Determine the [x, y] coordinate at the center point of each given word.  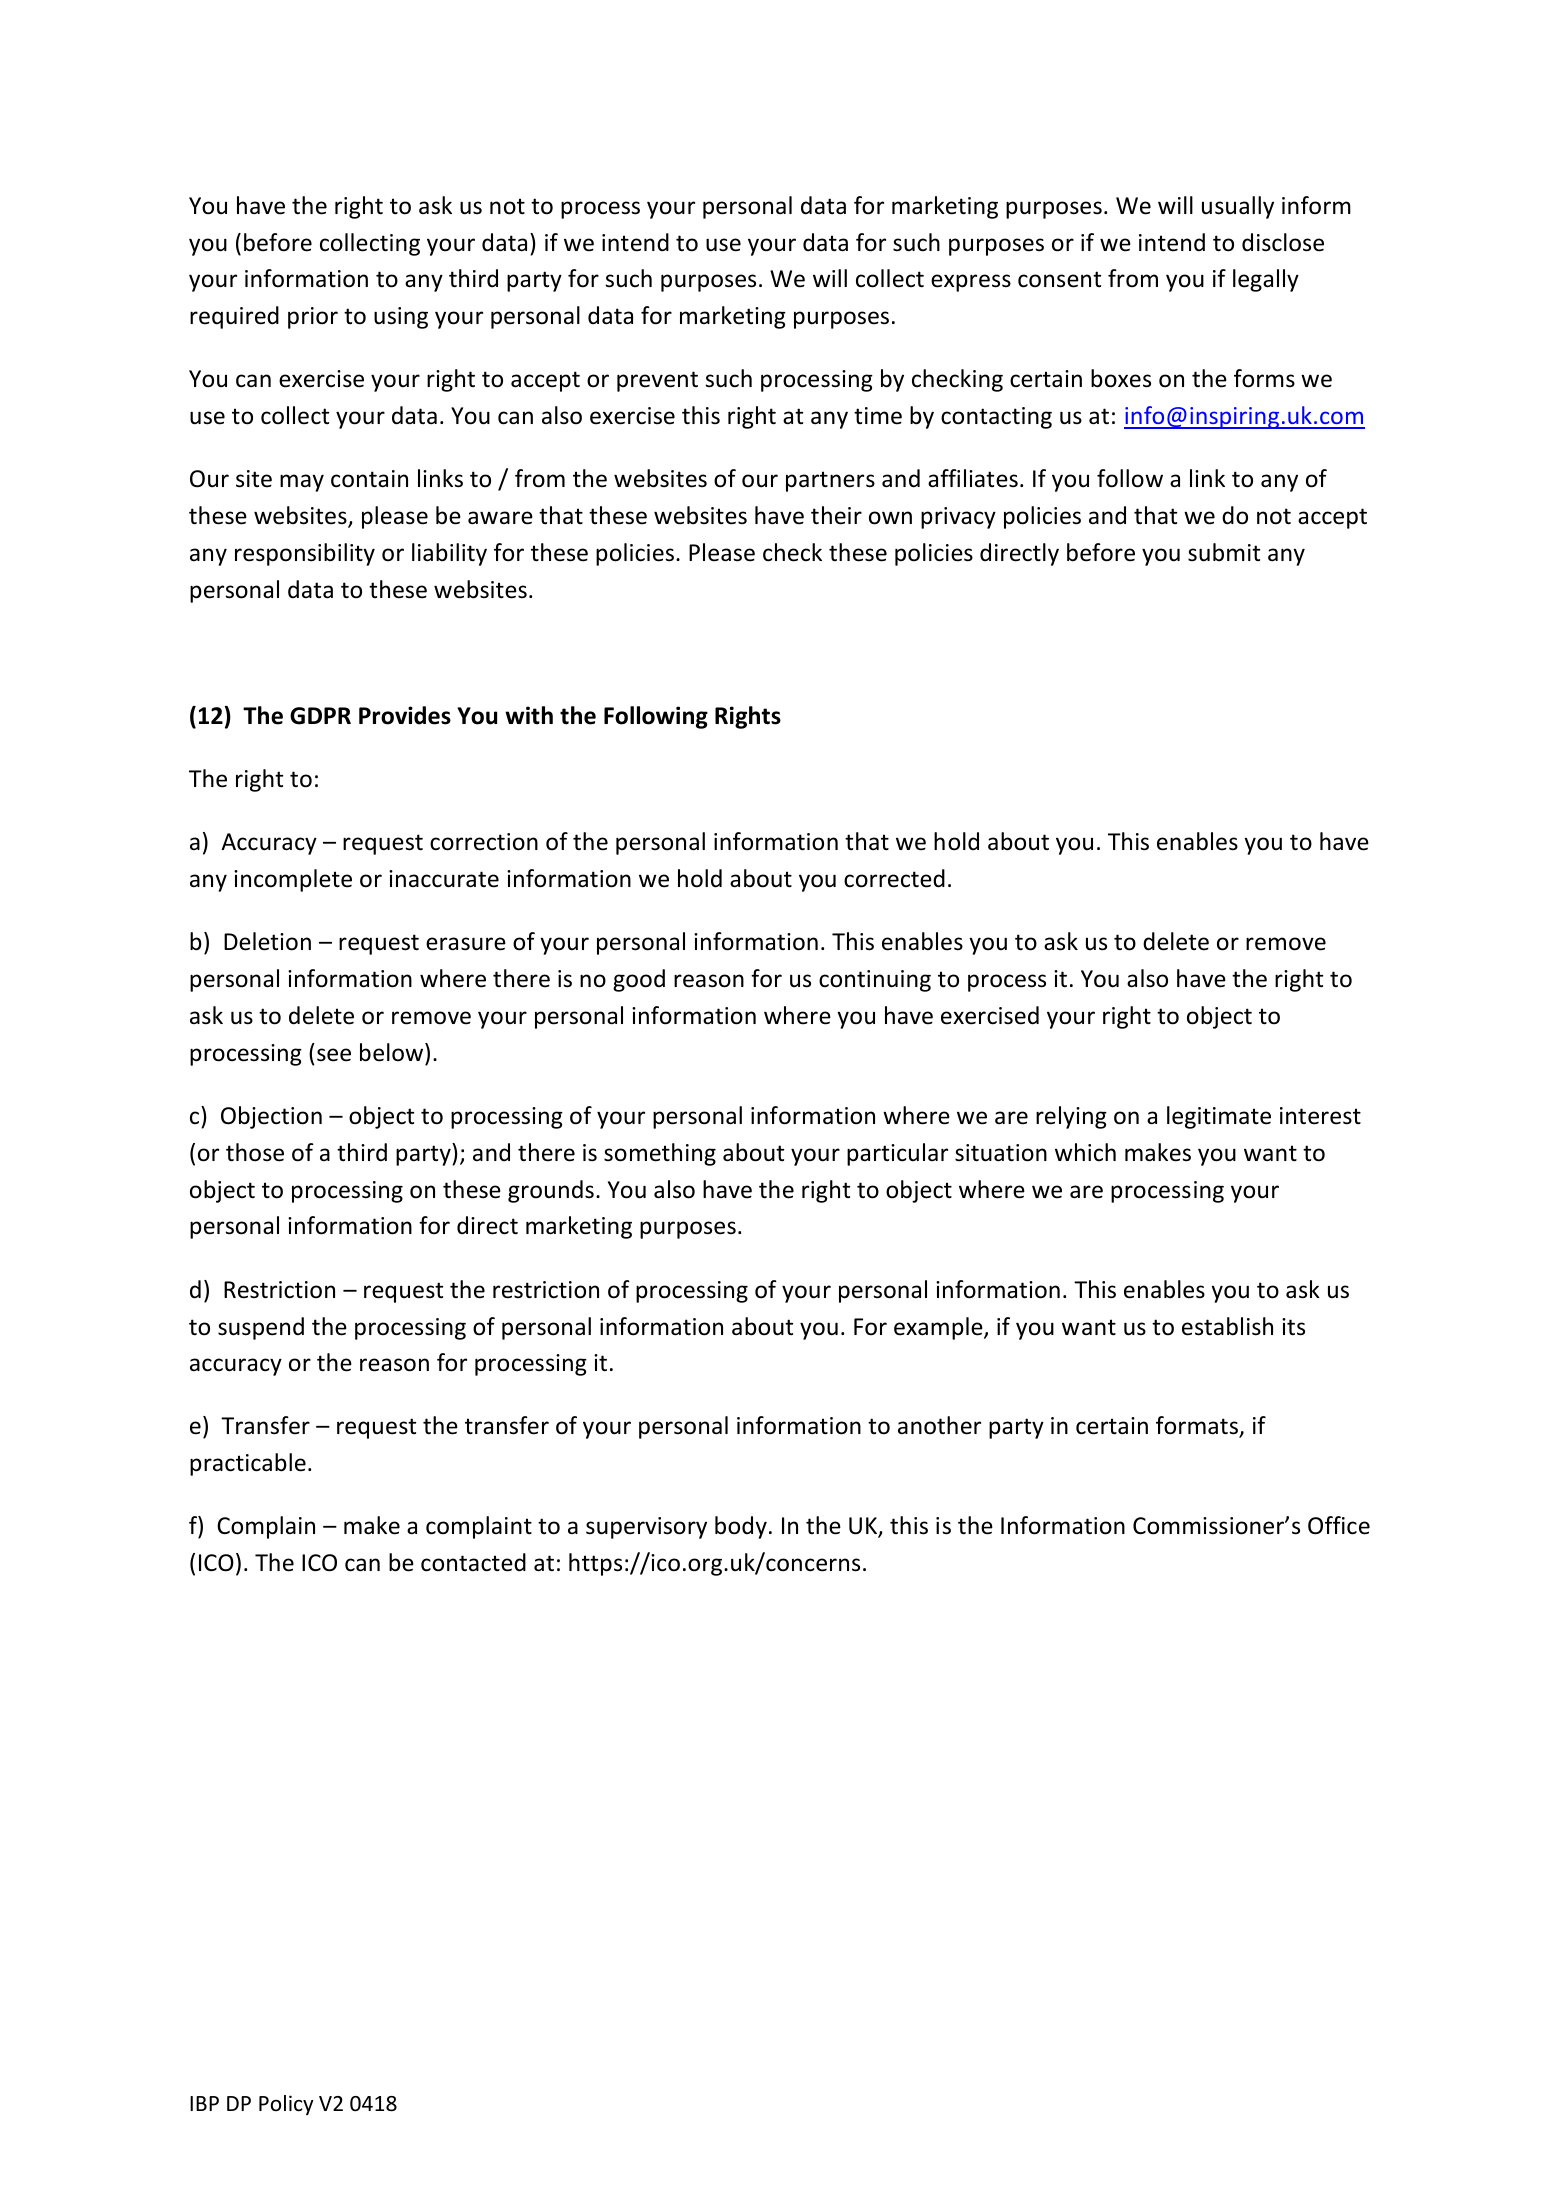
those [255, 1152]
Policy [286, 2105]
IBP [204, 2103]
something [660, 1154]
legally [1266, 280]
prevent [657, 381]
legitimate [1219, 1117]
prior [313, 318]
